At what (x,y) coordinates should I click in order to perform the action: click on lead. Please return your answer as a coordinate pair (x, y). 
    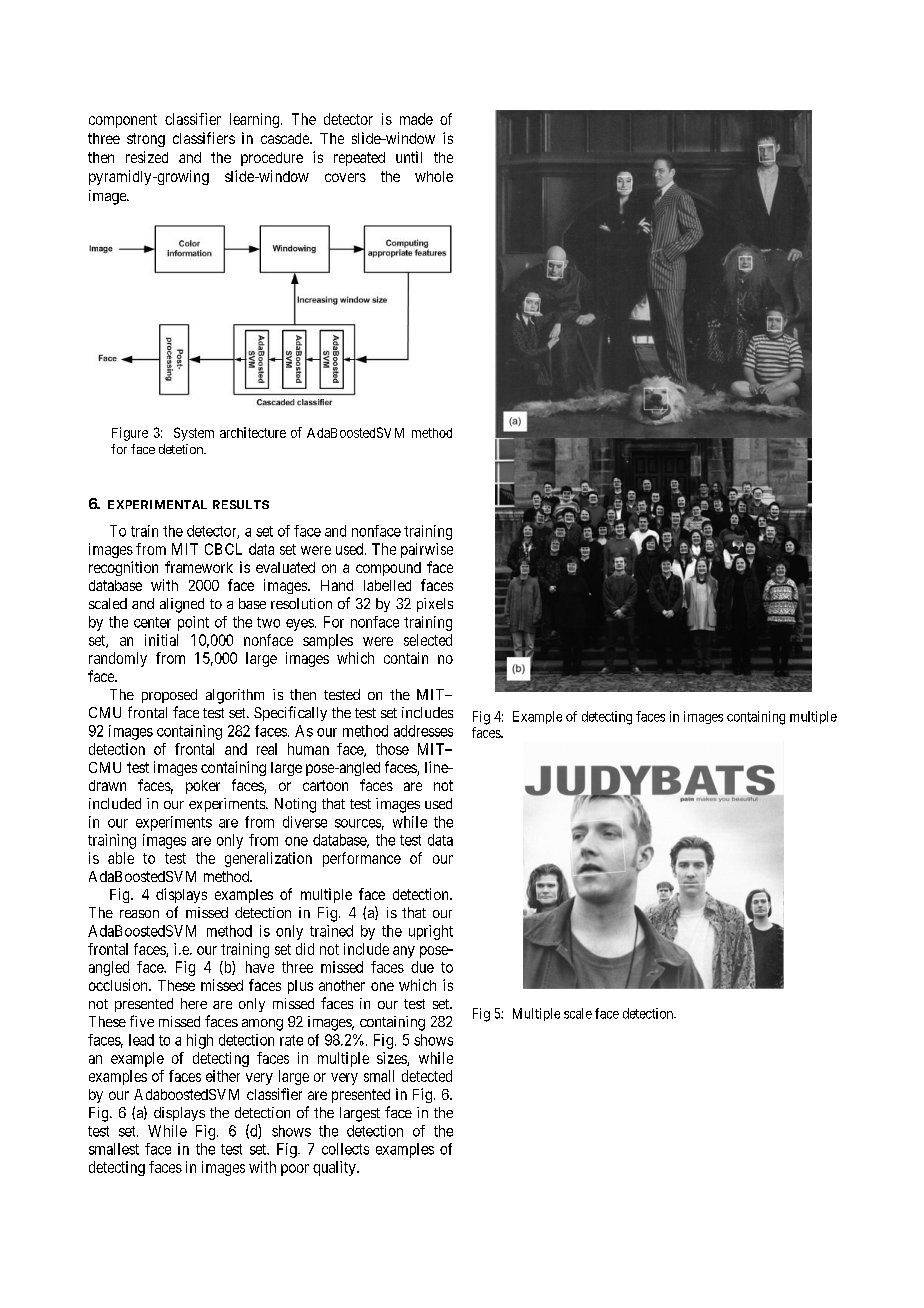
    Looking at the image, I should click on (141, 1040).
